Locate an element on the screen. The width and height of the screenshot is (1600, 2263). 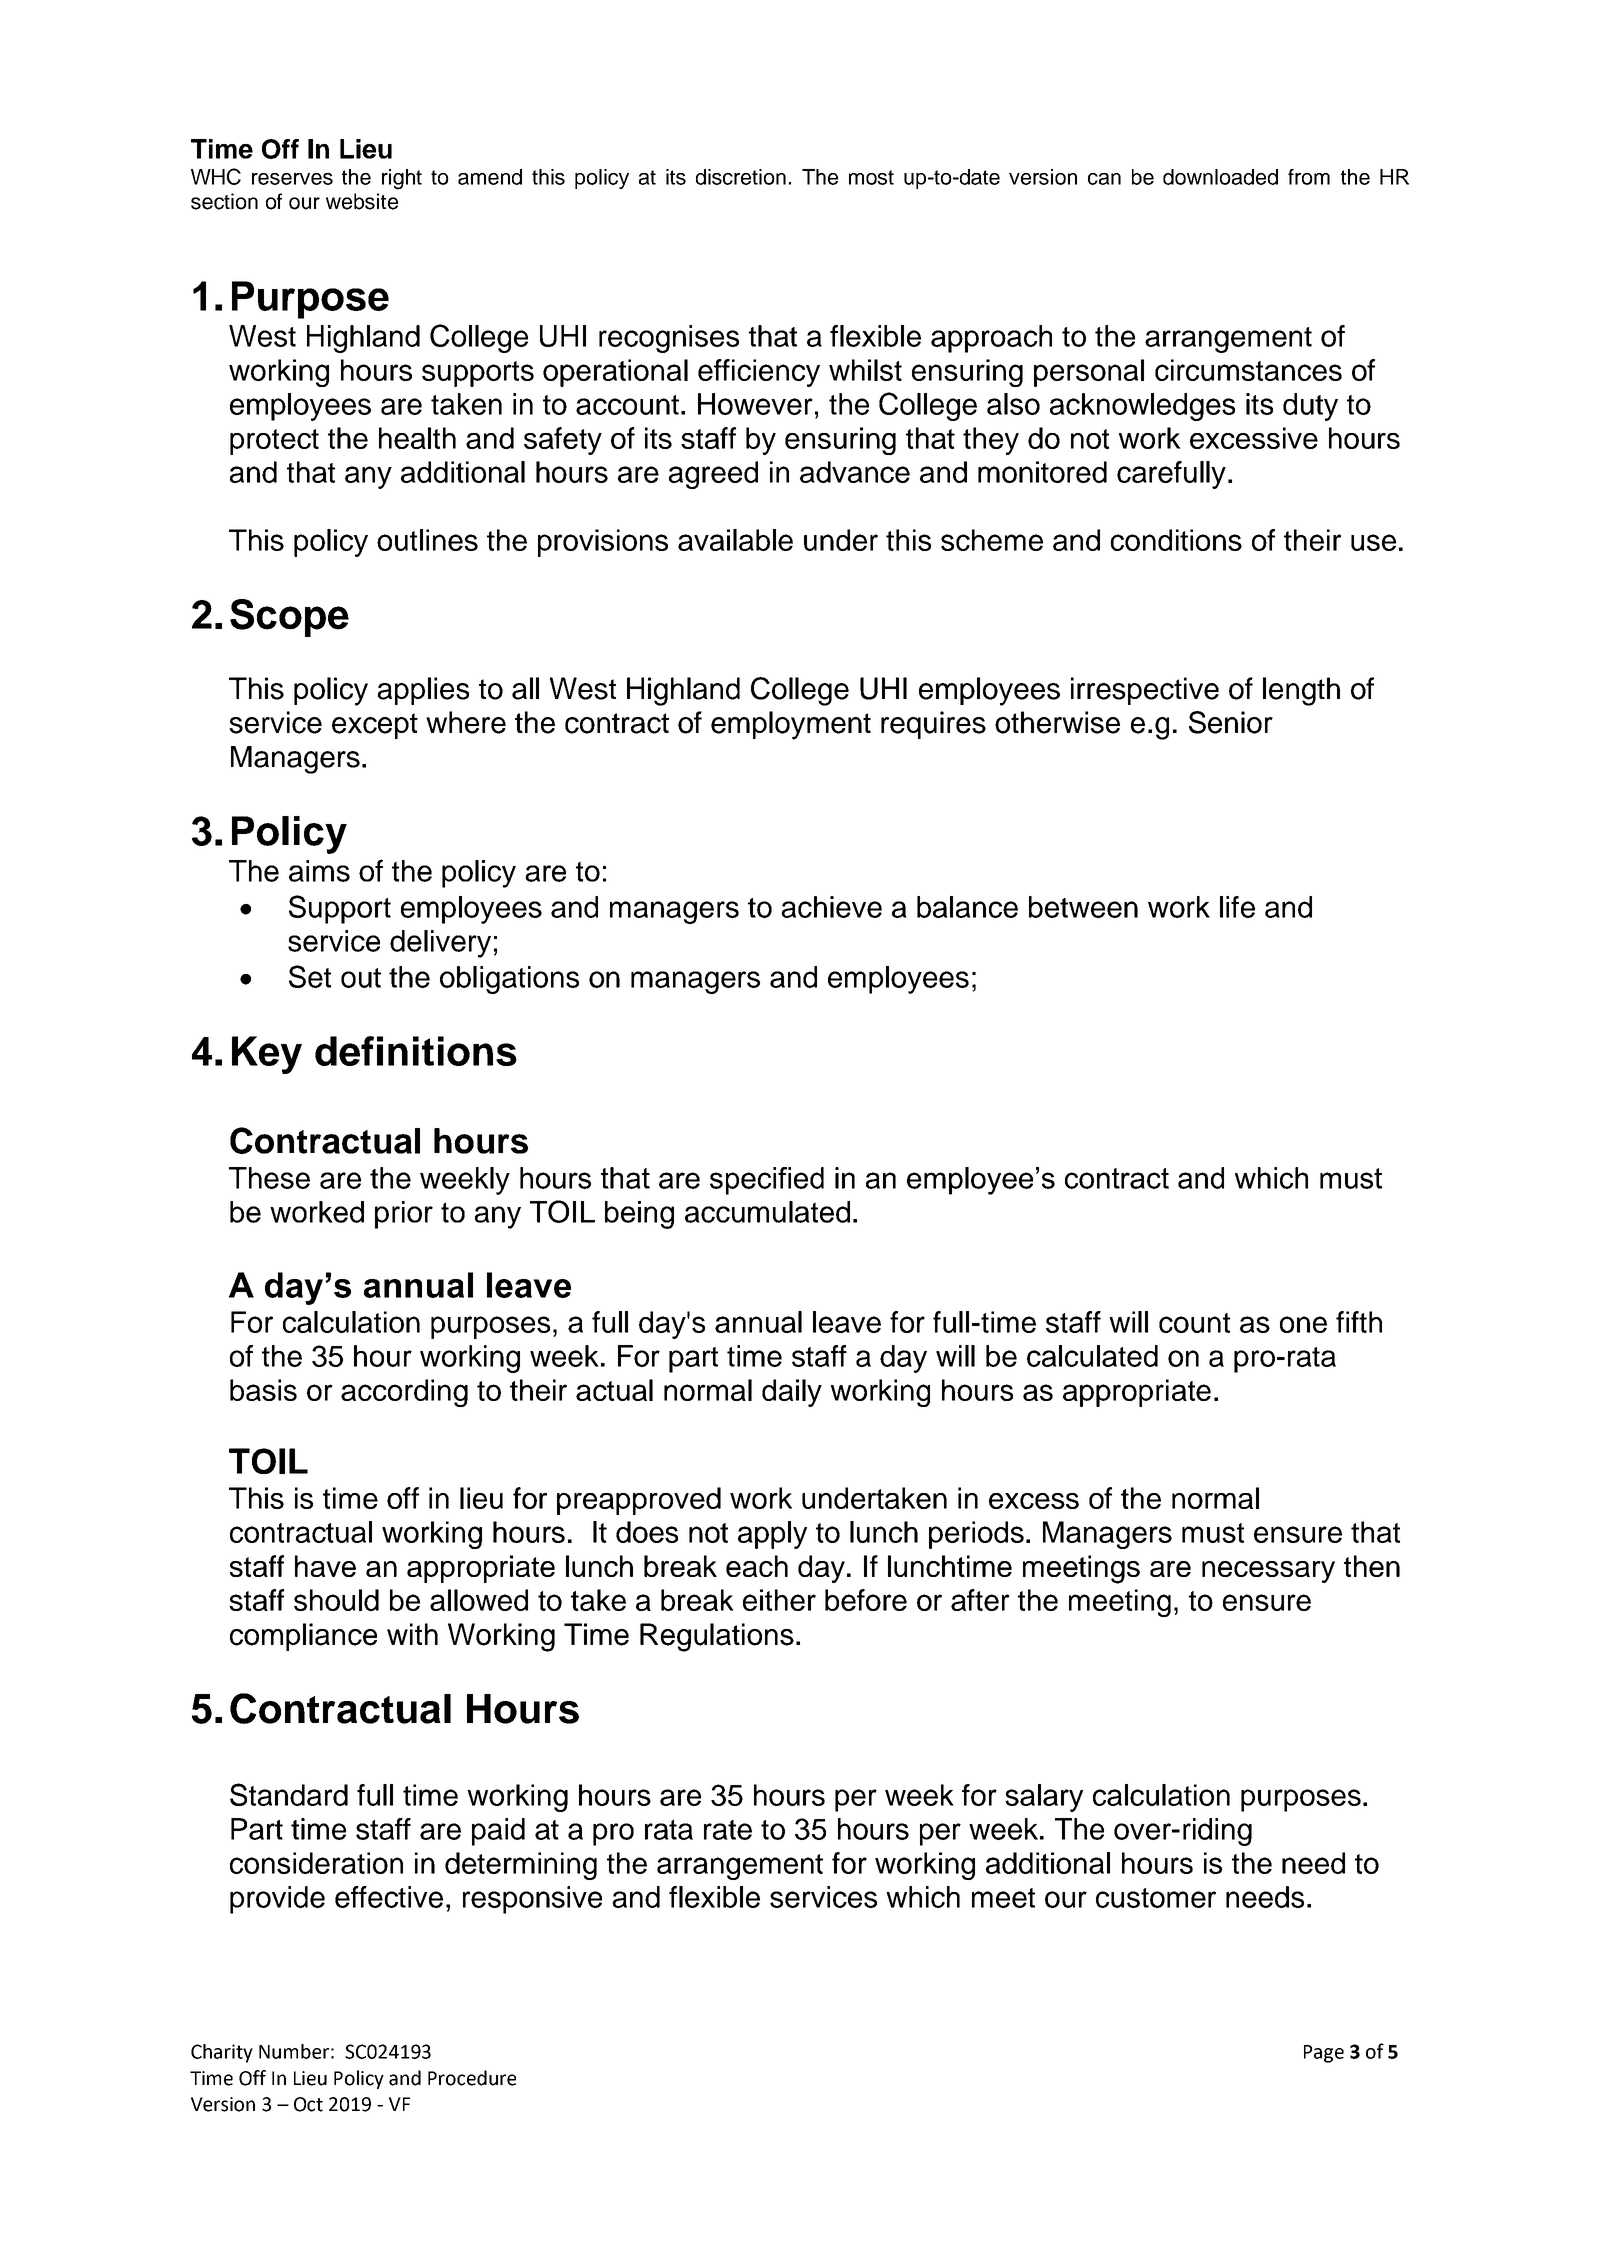
one is located at coordinates (1303, 1324).
